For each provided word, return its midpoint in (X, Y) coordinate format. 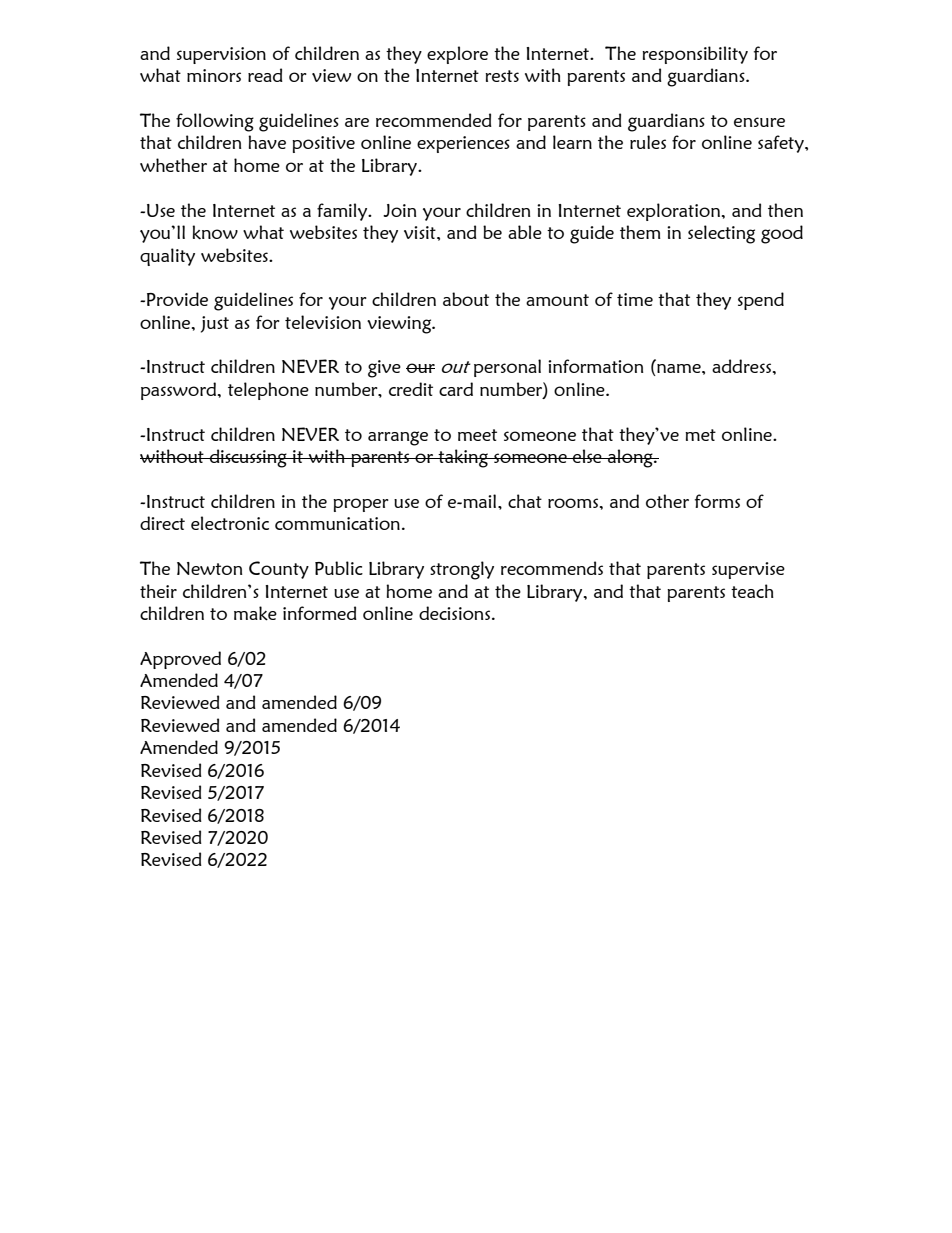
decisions (454, 613)
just (215, 324)
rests (502, 76)
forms (717, 501)
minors (214, 75)
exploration (675, 212)
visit (421, 232)
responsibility (695, 55)
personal (507, 368)
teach (752, 591)
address (741, 366)
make (255, 613)
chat (525, 501)
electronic (230, 523)
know (215, 232)
